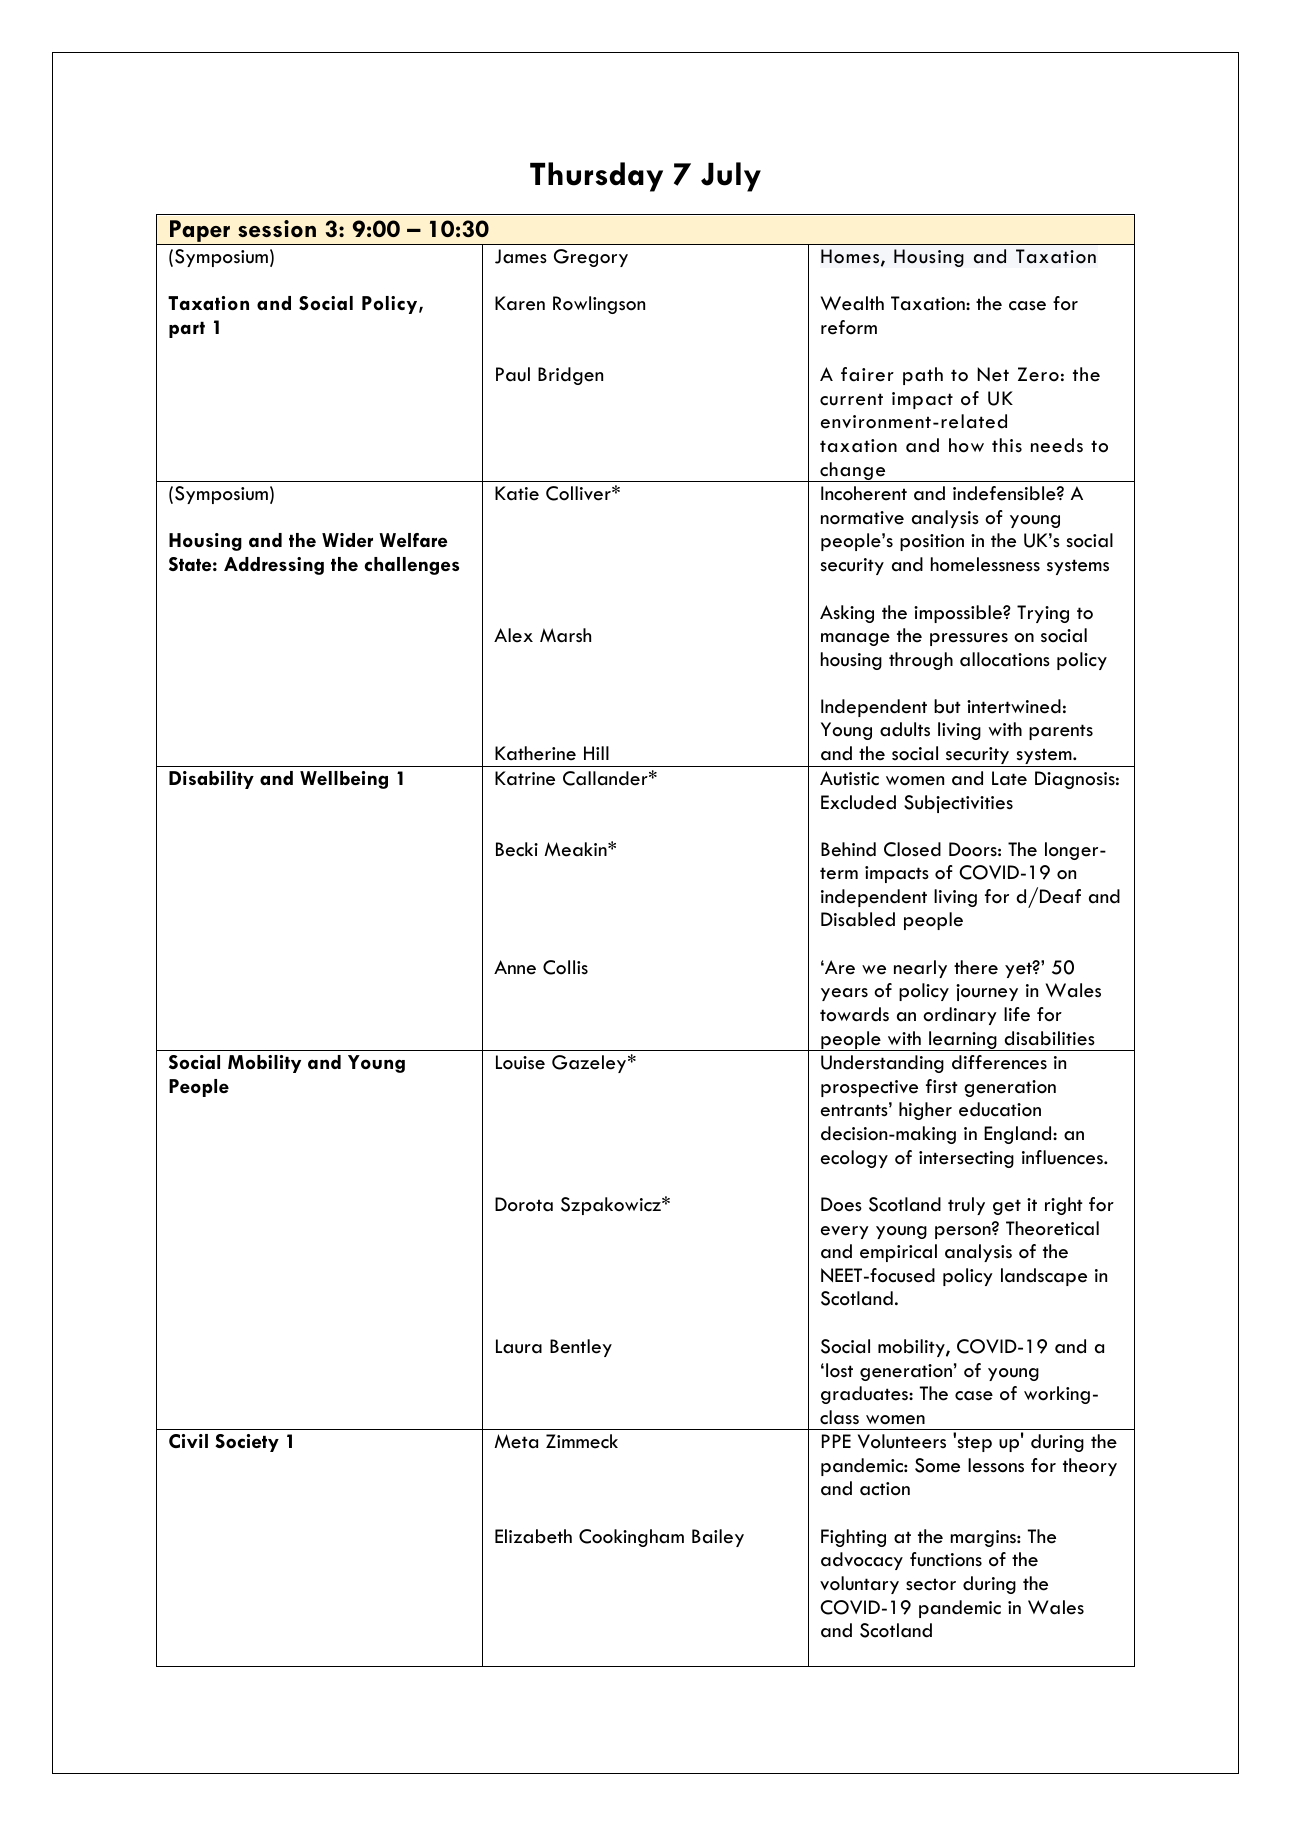 This screenshot has height=1826, width=1291. Describe the element at coordinates (565, 635) in the screenshot. I see `Marsh` at that location.
